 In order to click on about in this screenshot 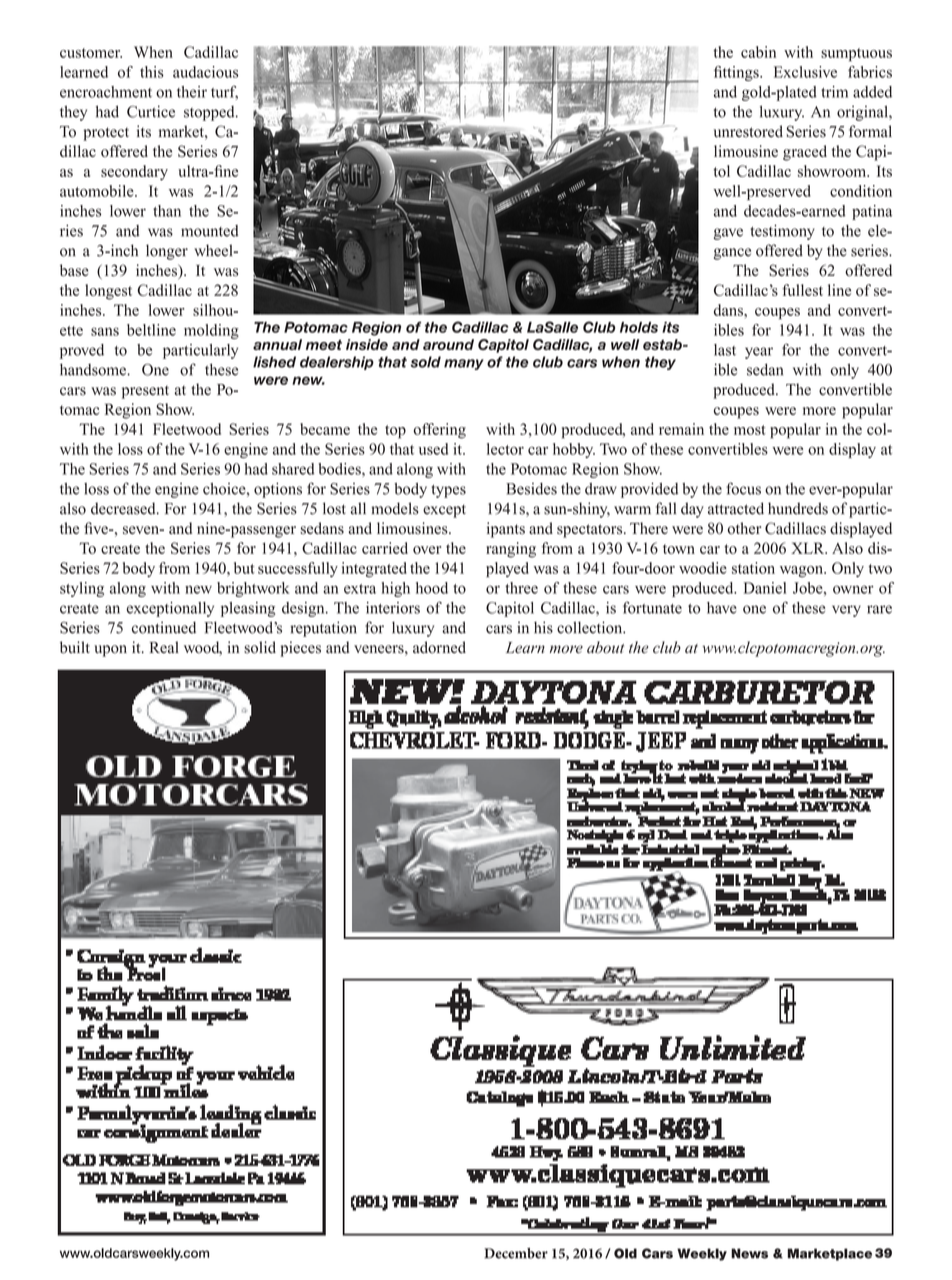, I will do `click(605, 647)`.
